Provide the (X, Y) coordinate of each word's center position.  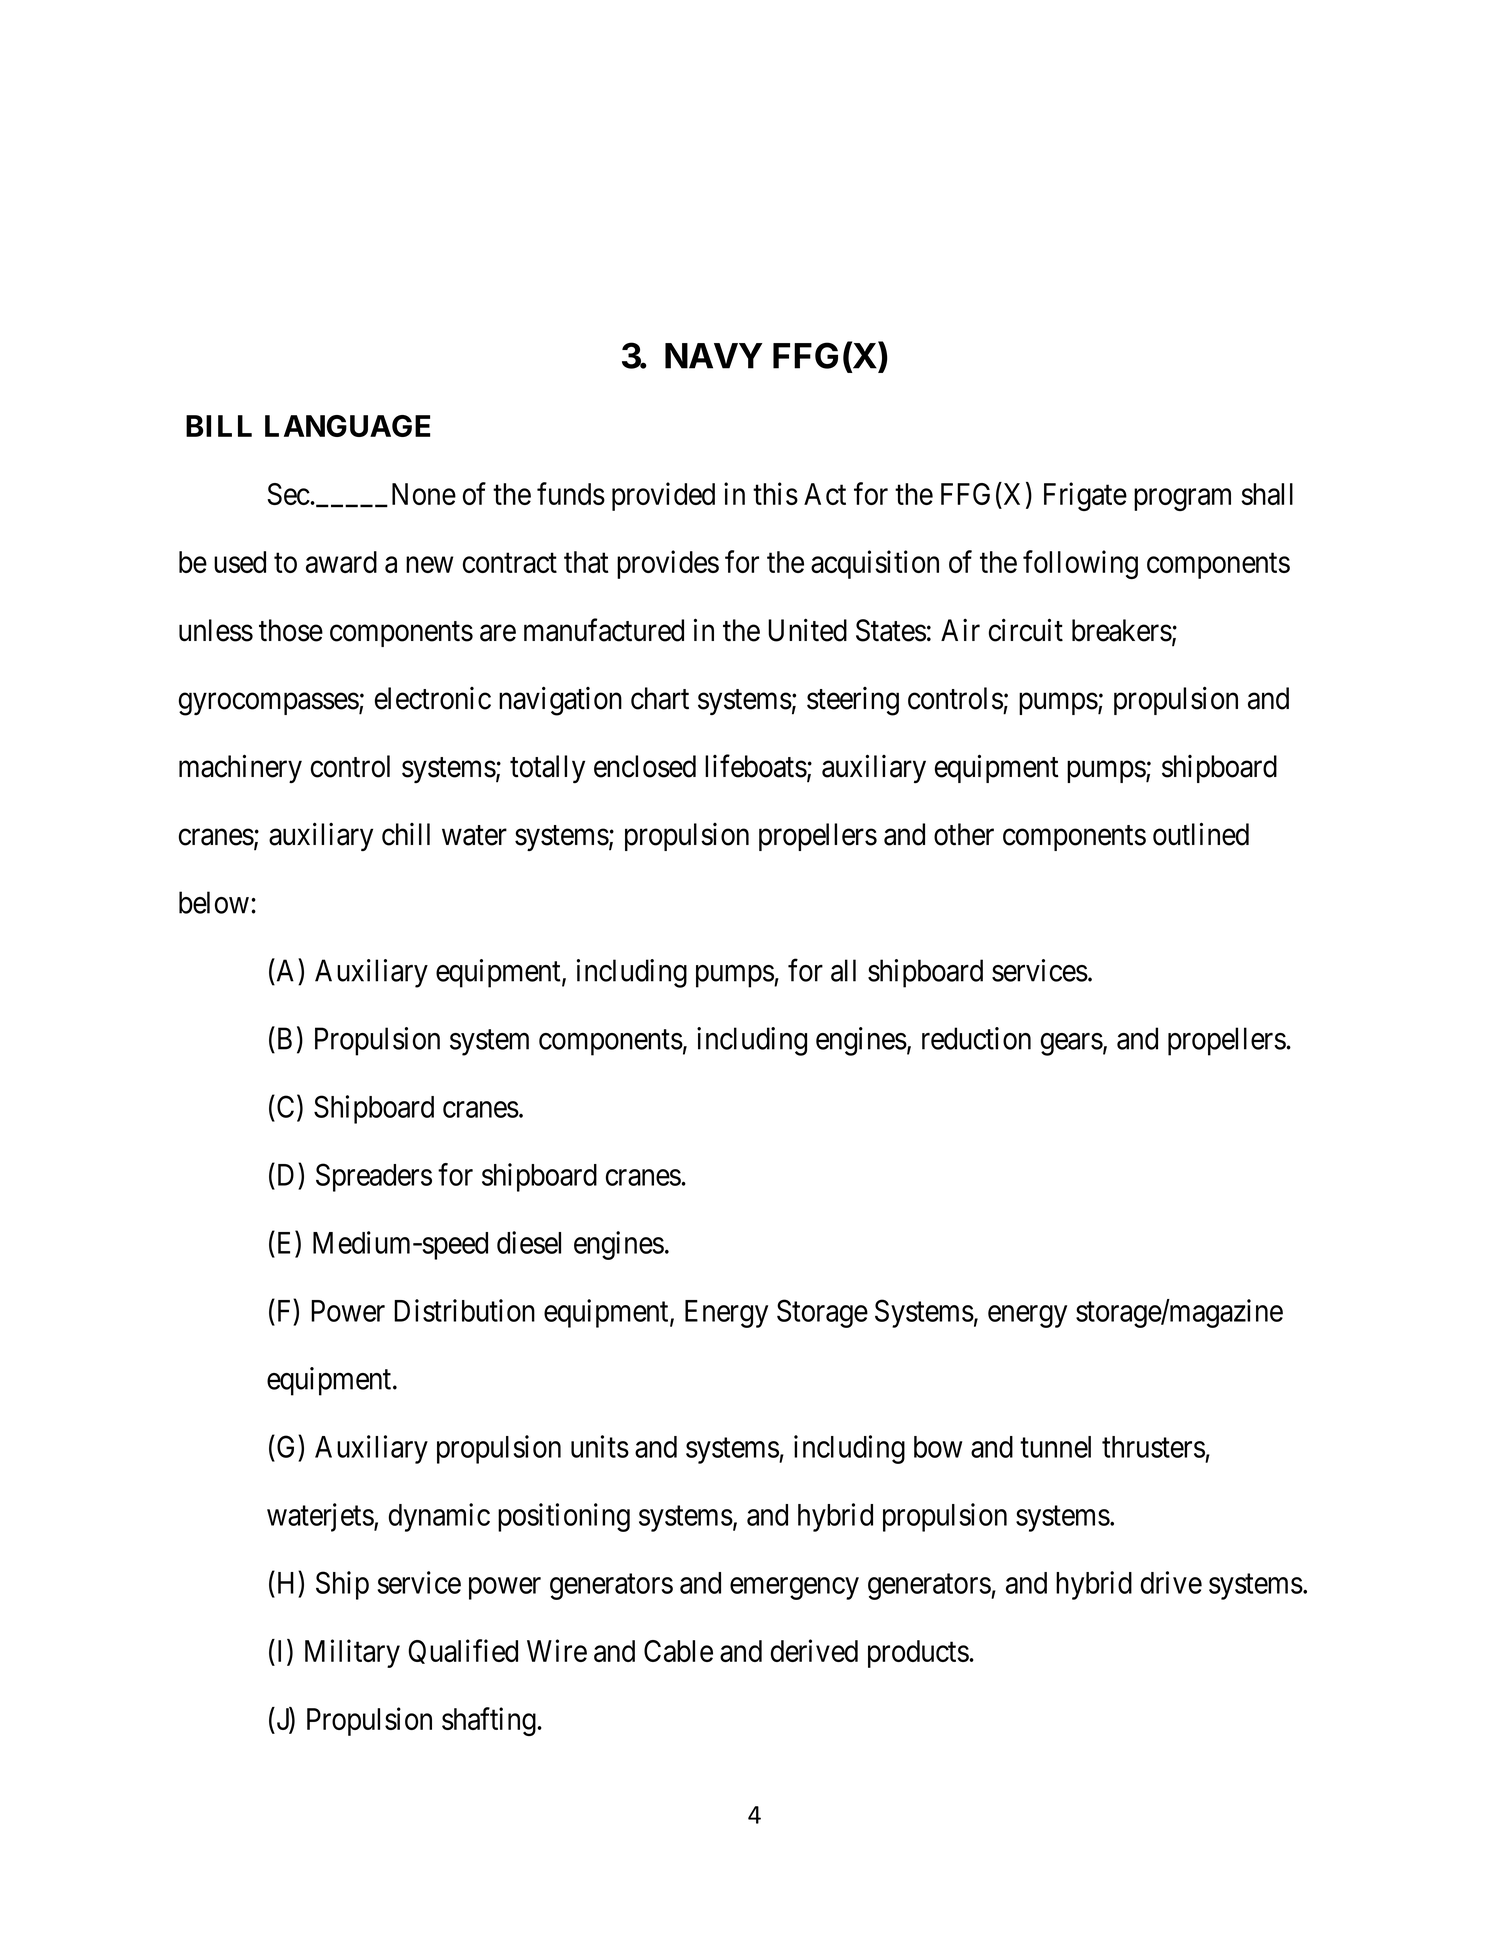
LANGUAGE (347, 426)
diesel (529, 1242)
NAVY (714, 356)
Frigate (1085, 496)
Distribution (464, 1310)
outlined (1201, 834)
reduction (976, 1038)
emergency (794, 1589)
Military (352, 1653)
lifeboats (756, 766)
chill (406, 834)
